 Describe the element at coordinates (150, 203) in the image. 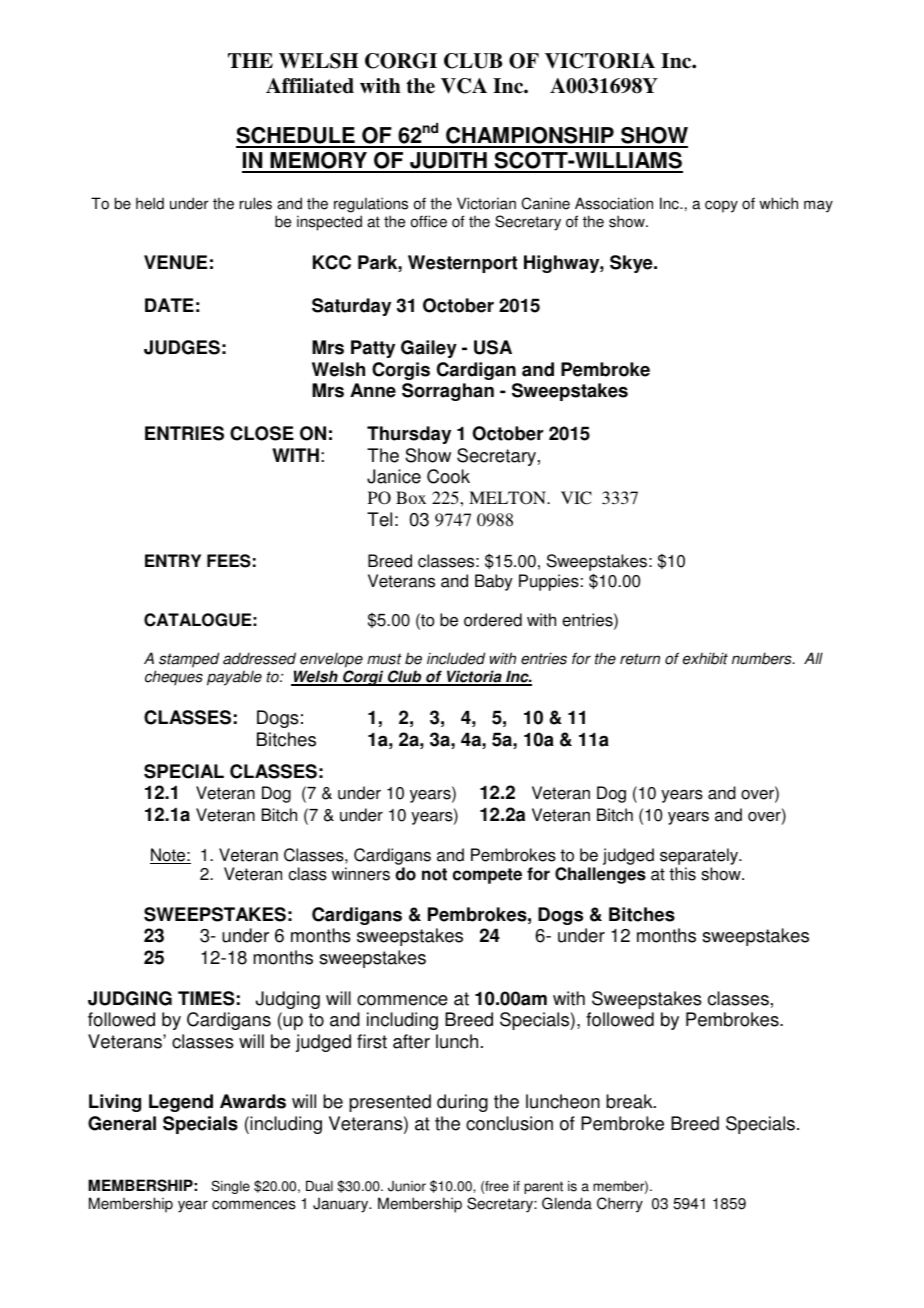

I see `held` at that location.
